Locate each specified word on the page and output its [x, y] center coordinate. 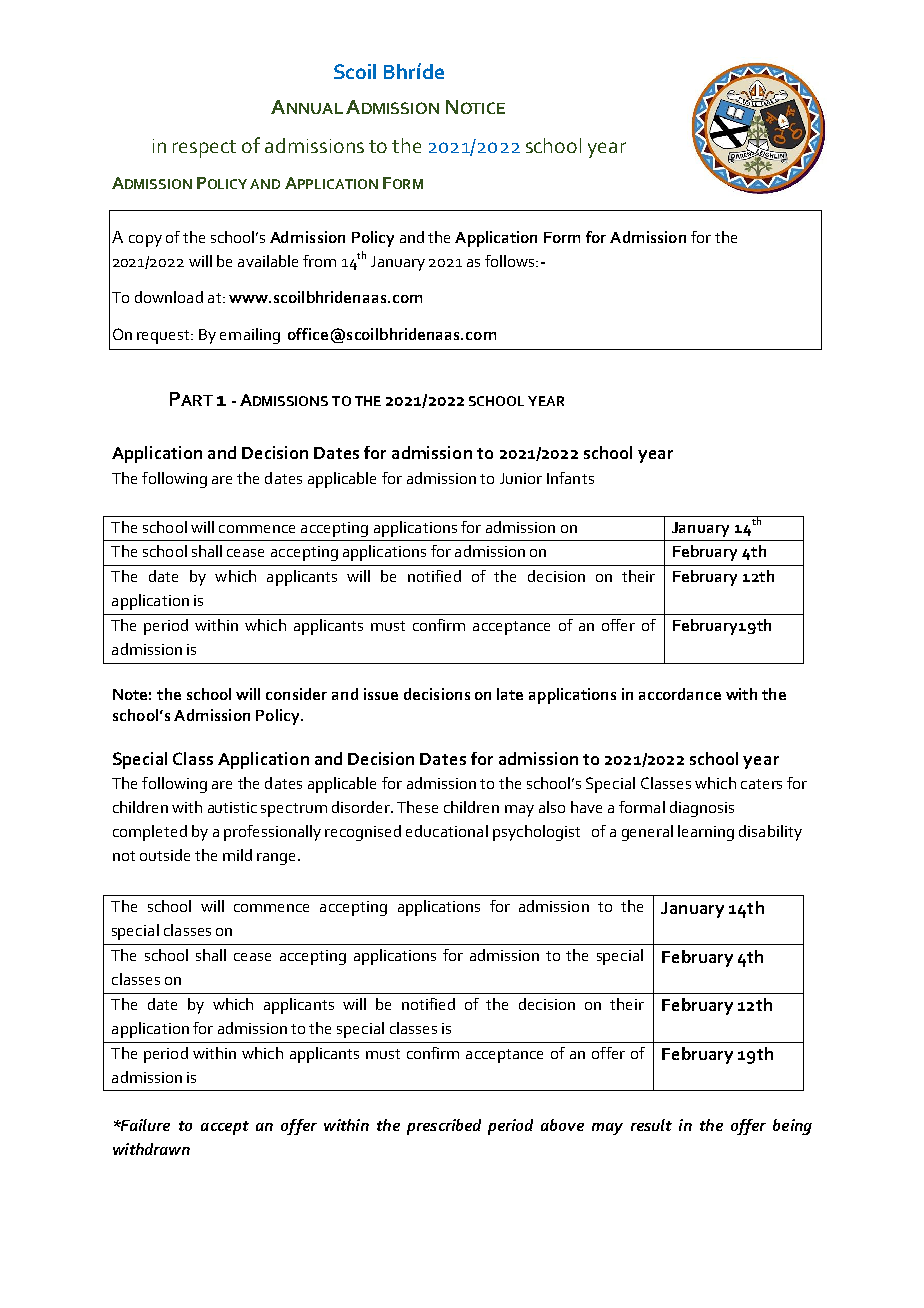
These [417, 807]
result [651, 1125]
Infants [570, 478]
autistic [232, 807]
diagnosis [702, 809]
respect [204, 149]
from [319, 261]
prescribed [444, 1127]
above [562, 1125]
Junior [521, 478]
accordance [680, 694]
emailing [250, 336]
